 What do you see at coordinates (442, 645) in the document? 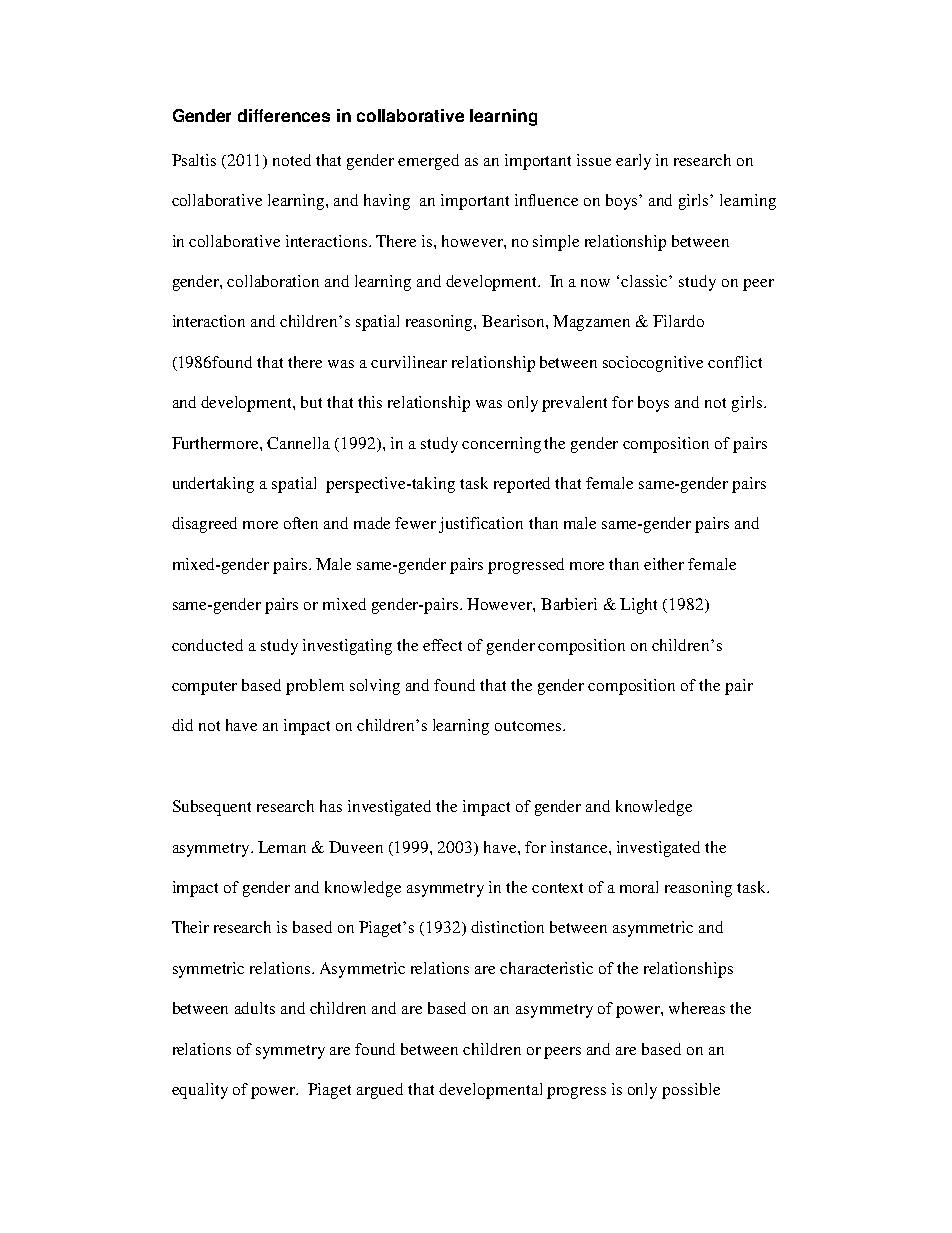
I see `effect` at bounding box center [442, 645].
